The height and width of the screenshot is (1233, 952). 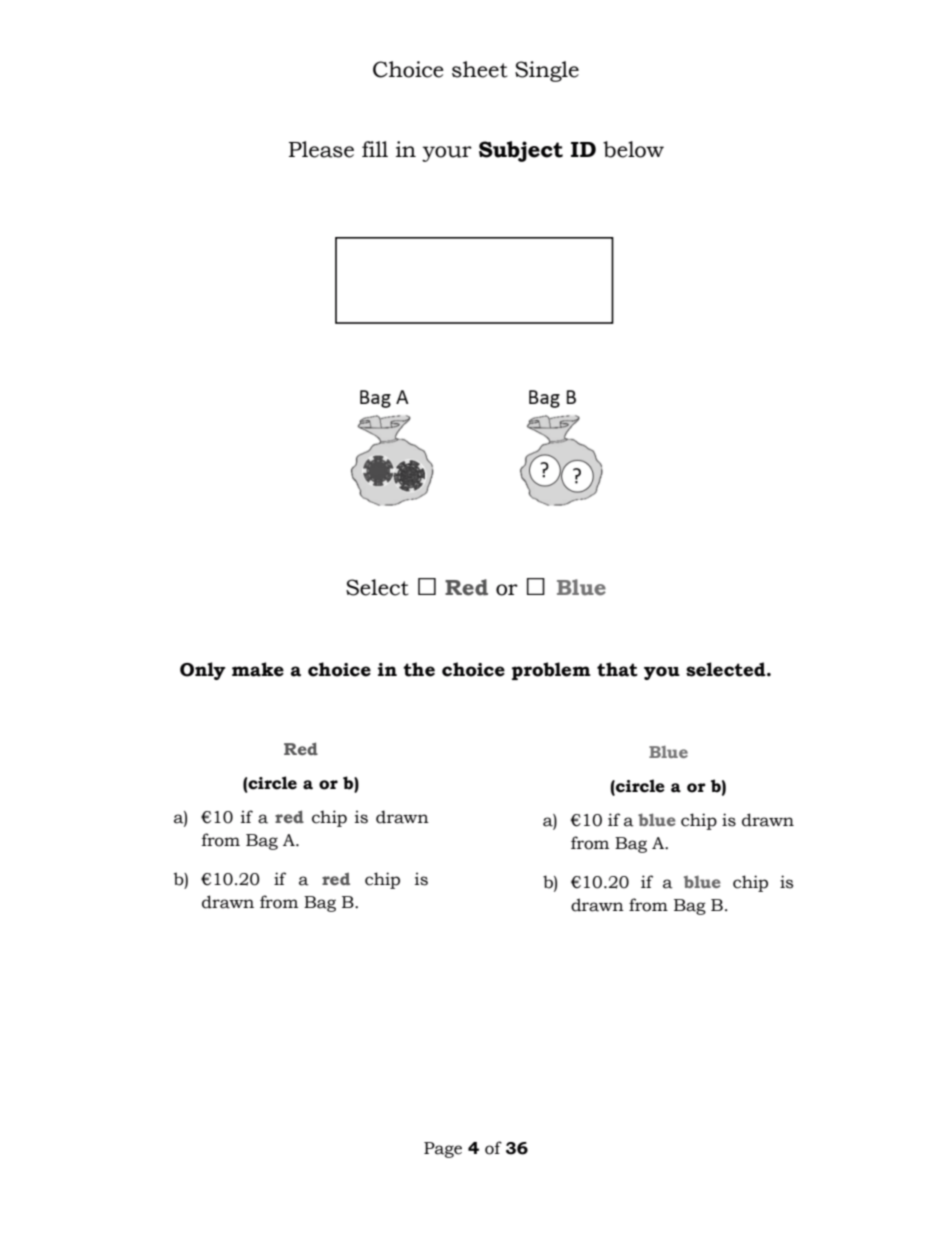 I want to click on make, so click(x=258, y=669).
